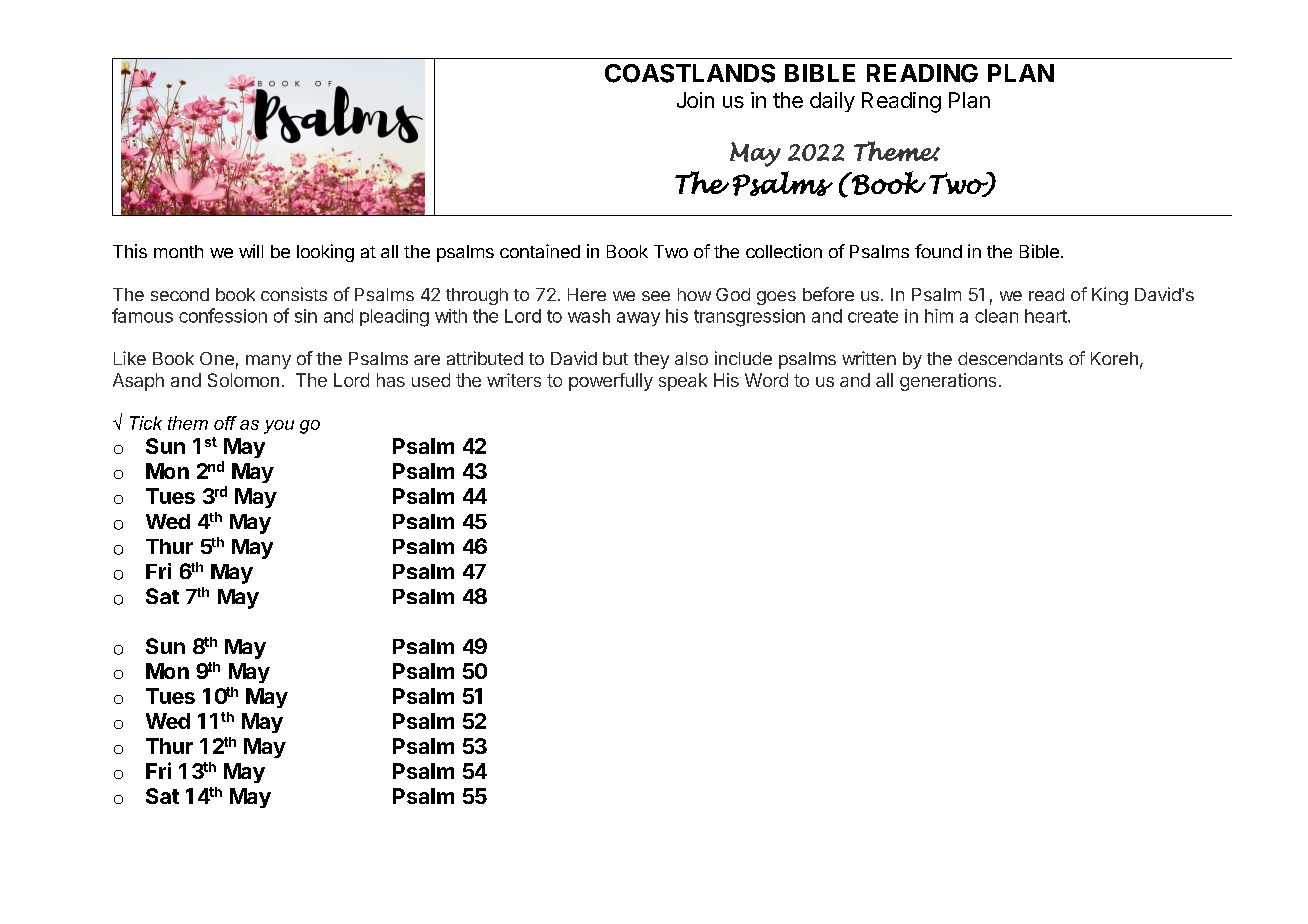 The height and width of the document is (924, 1308). Describe the element at coordinates (540, 251) in the document. I see `contained` at that location.
